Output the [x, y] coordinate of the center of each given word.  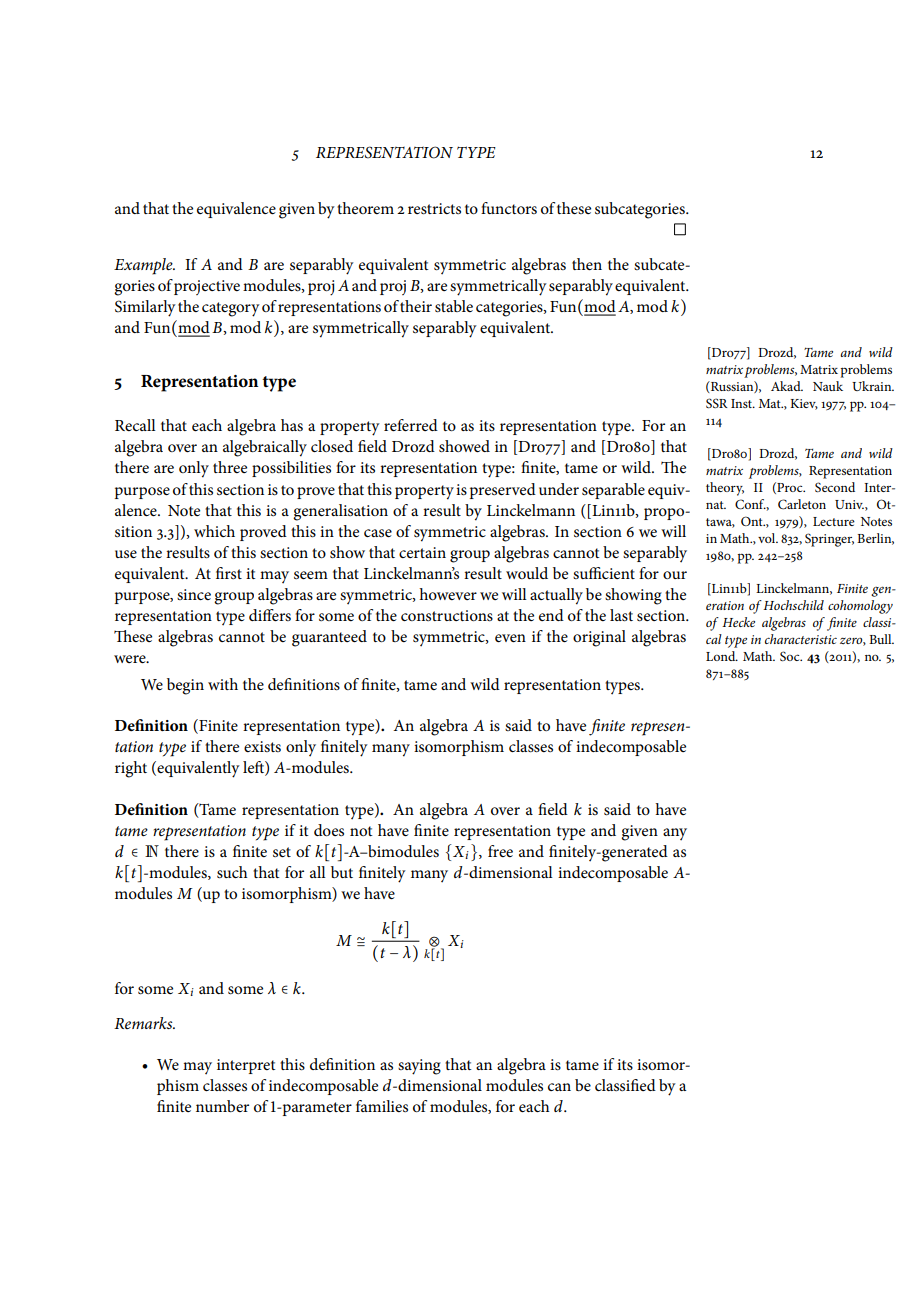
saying [419, 1067]
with [223, 684]
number [222, 1106]
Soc [791, 656]
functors [509, 208]
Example [144, 266]
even [510, 638]
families [382, 1106]
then [587, 264]
